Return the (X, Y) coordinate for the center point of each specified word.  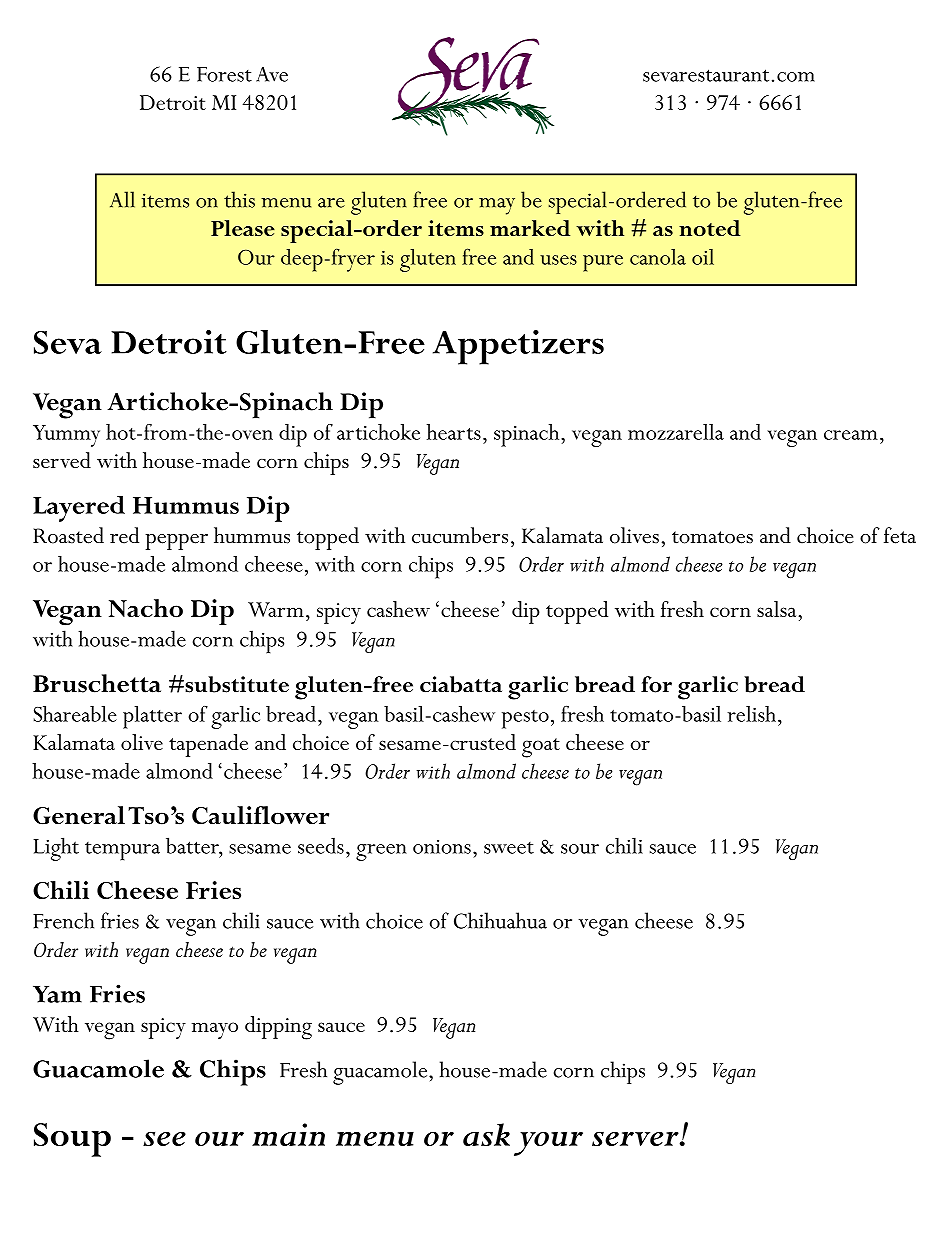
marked (530, 228)
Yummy (66, 436)
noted (709, 228)
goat (541, 748)
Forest (224, 74)
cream (851, 435)
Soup (72, 1140)
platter (152, 717)
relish (751, 714)
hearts (454, 432)
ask (486, 1134)
